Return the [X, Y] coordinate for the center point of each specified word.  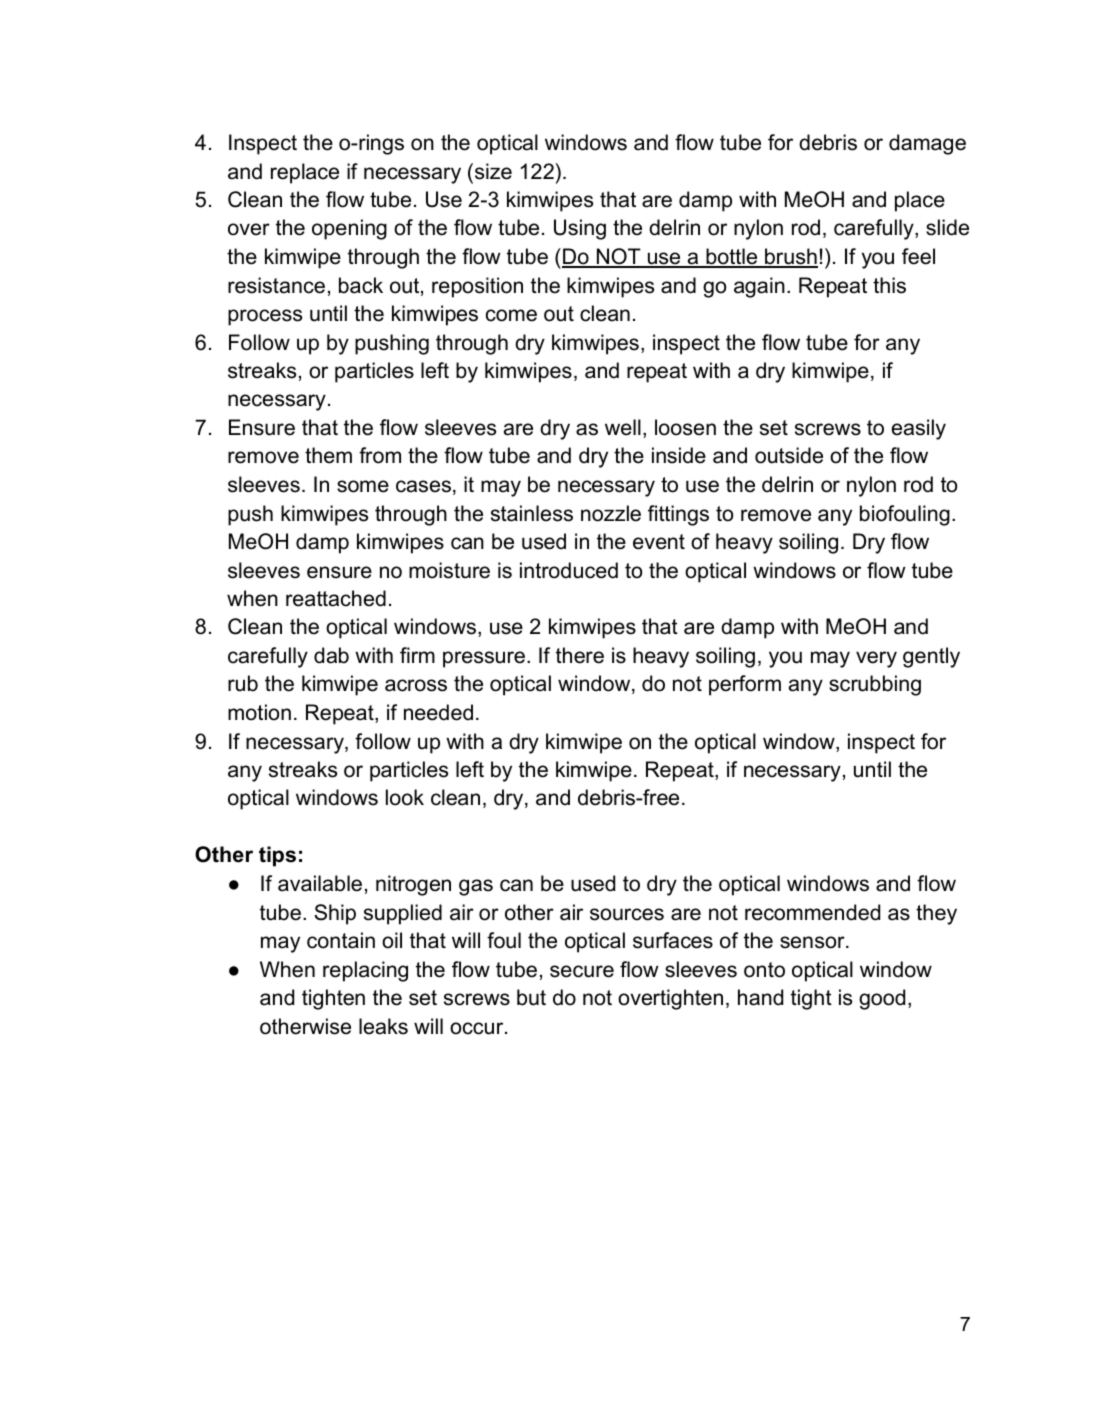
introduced [569, 570]
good [882, 999]
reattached [336, 598]
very [876, 659]
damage [927, 144]
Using [580, 229]
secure [582, 971]
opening [349, 229]
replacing [365, 971]
